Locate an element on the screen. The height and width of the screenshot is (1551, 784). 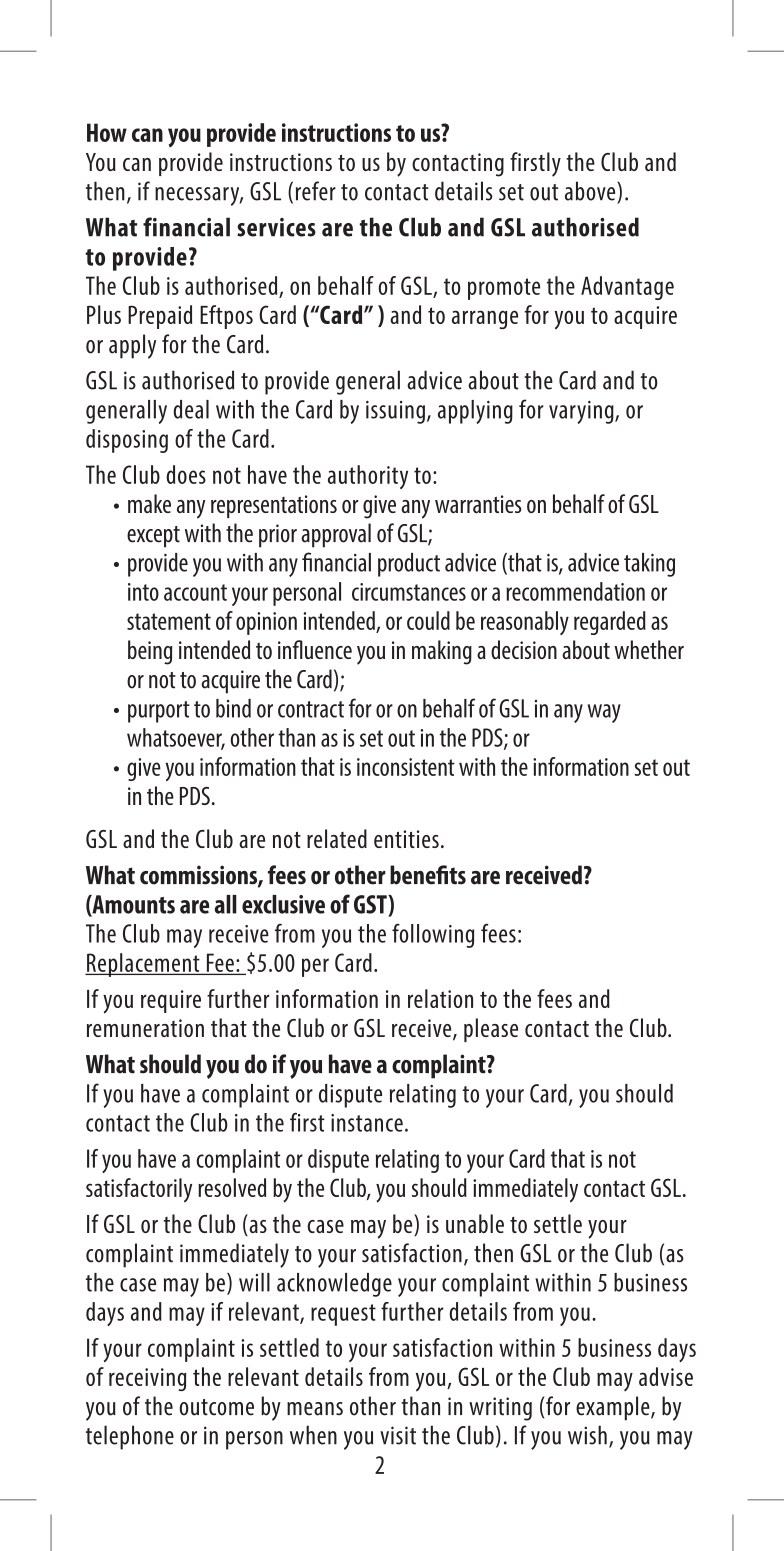
way is located at coordinates (604, 713).
